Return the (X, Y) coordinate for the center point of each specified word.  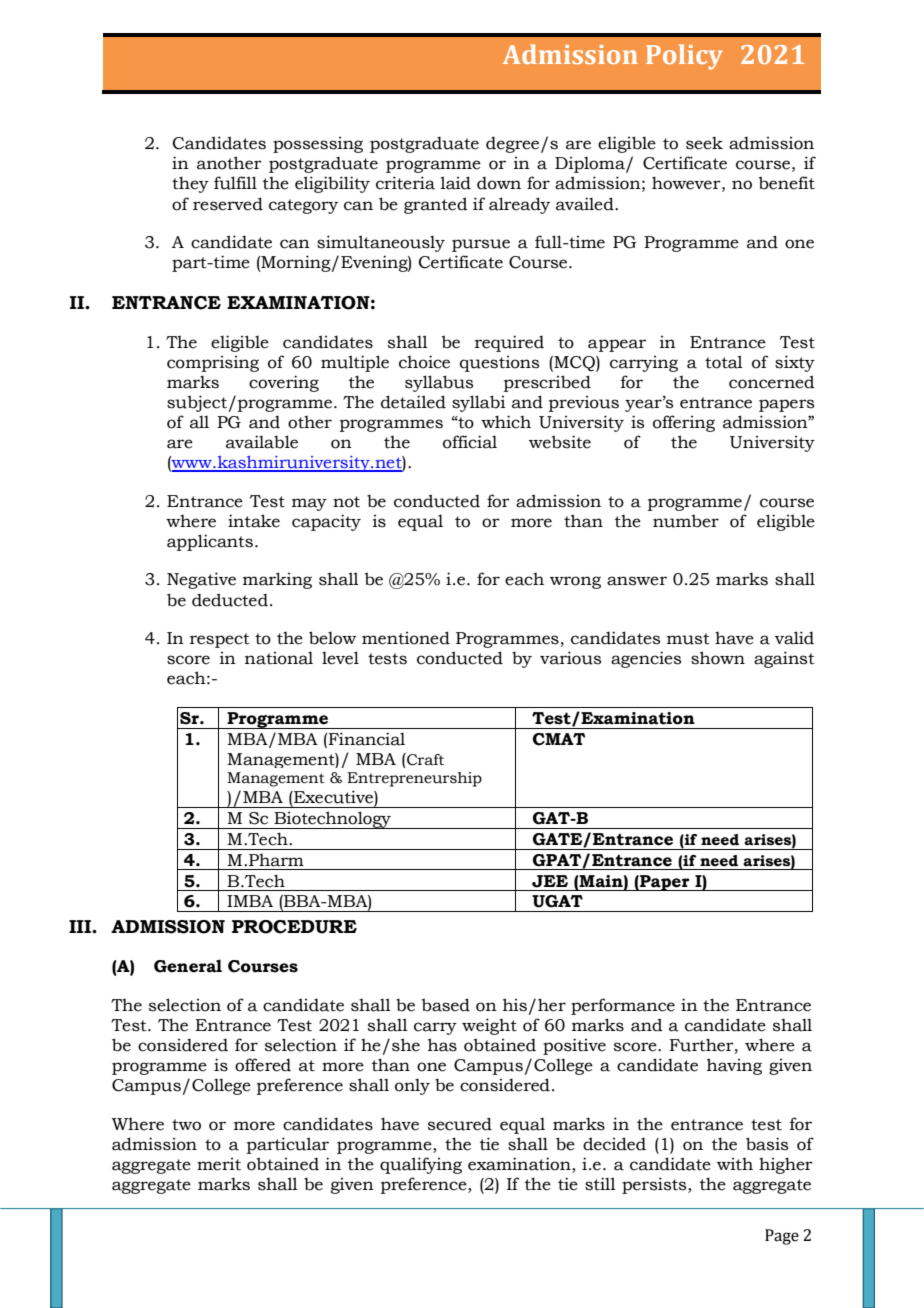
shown (718, 658)
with (735, 1164)
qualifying (421, 1165)
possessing (318, 145)
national (279, 658)
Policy (684, 57)
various (570, 658)
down (499, 183)
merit (219, 1164)
